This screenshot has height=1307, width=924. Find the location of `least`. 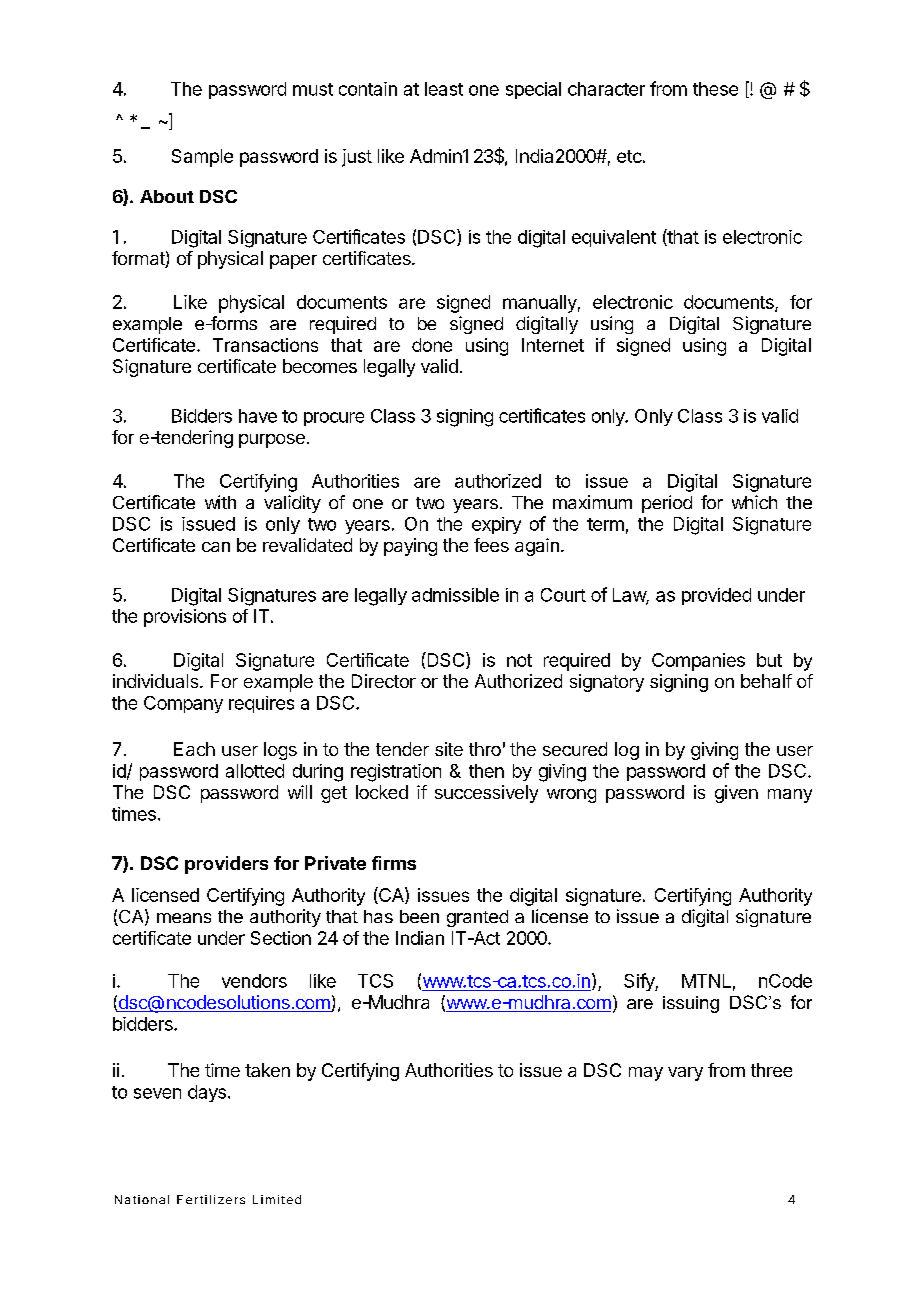

least is located at coordinates (444, 89).
